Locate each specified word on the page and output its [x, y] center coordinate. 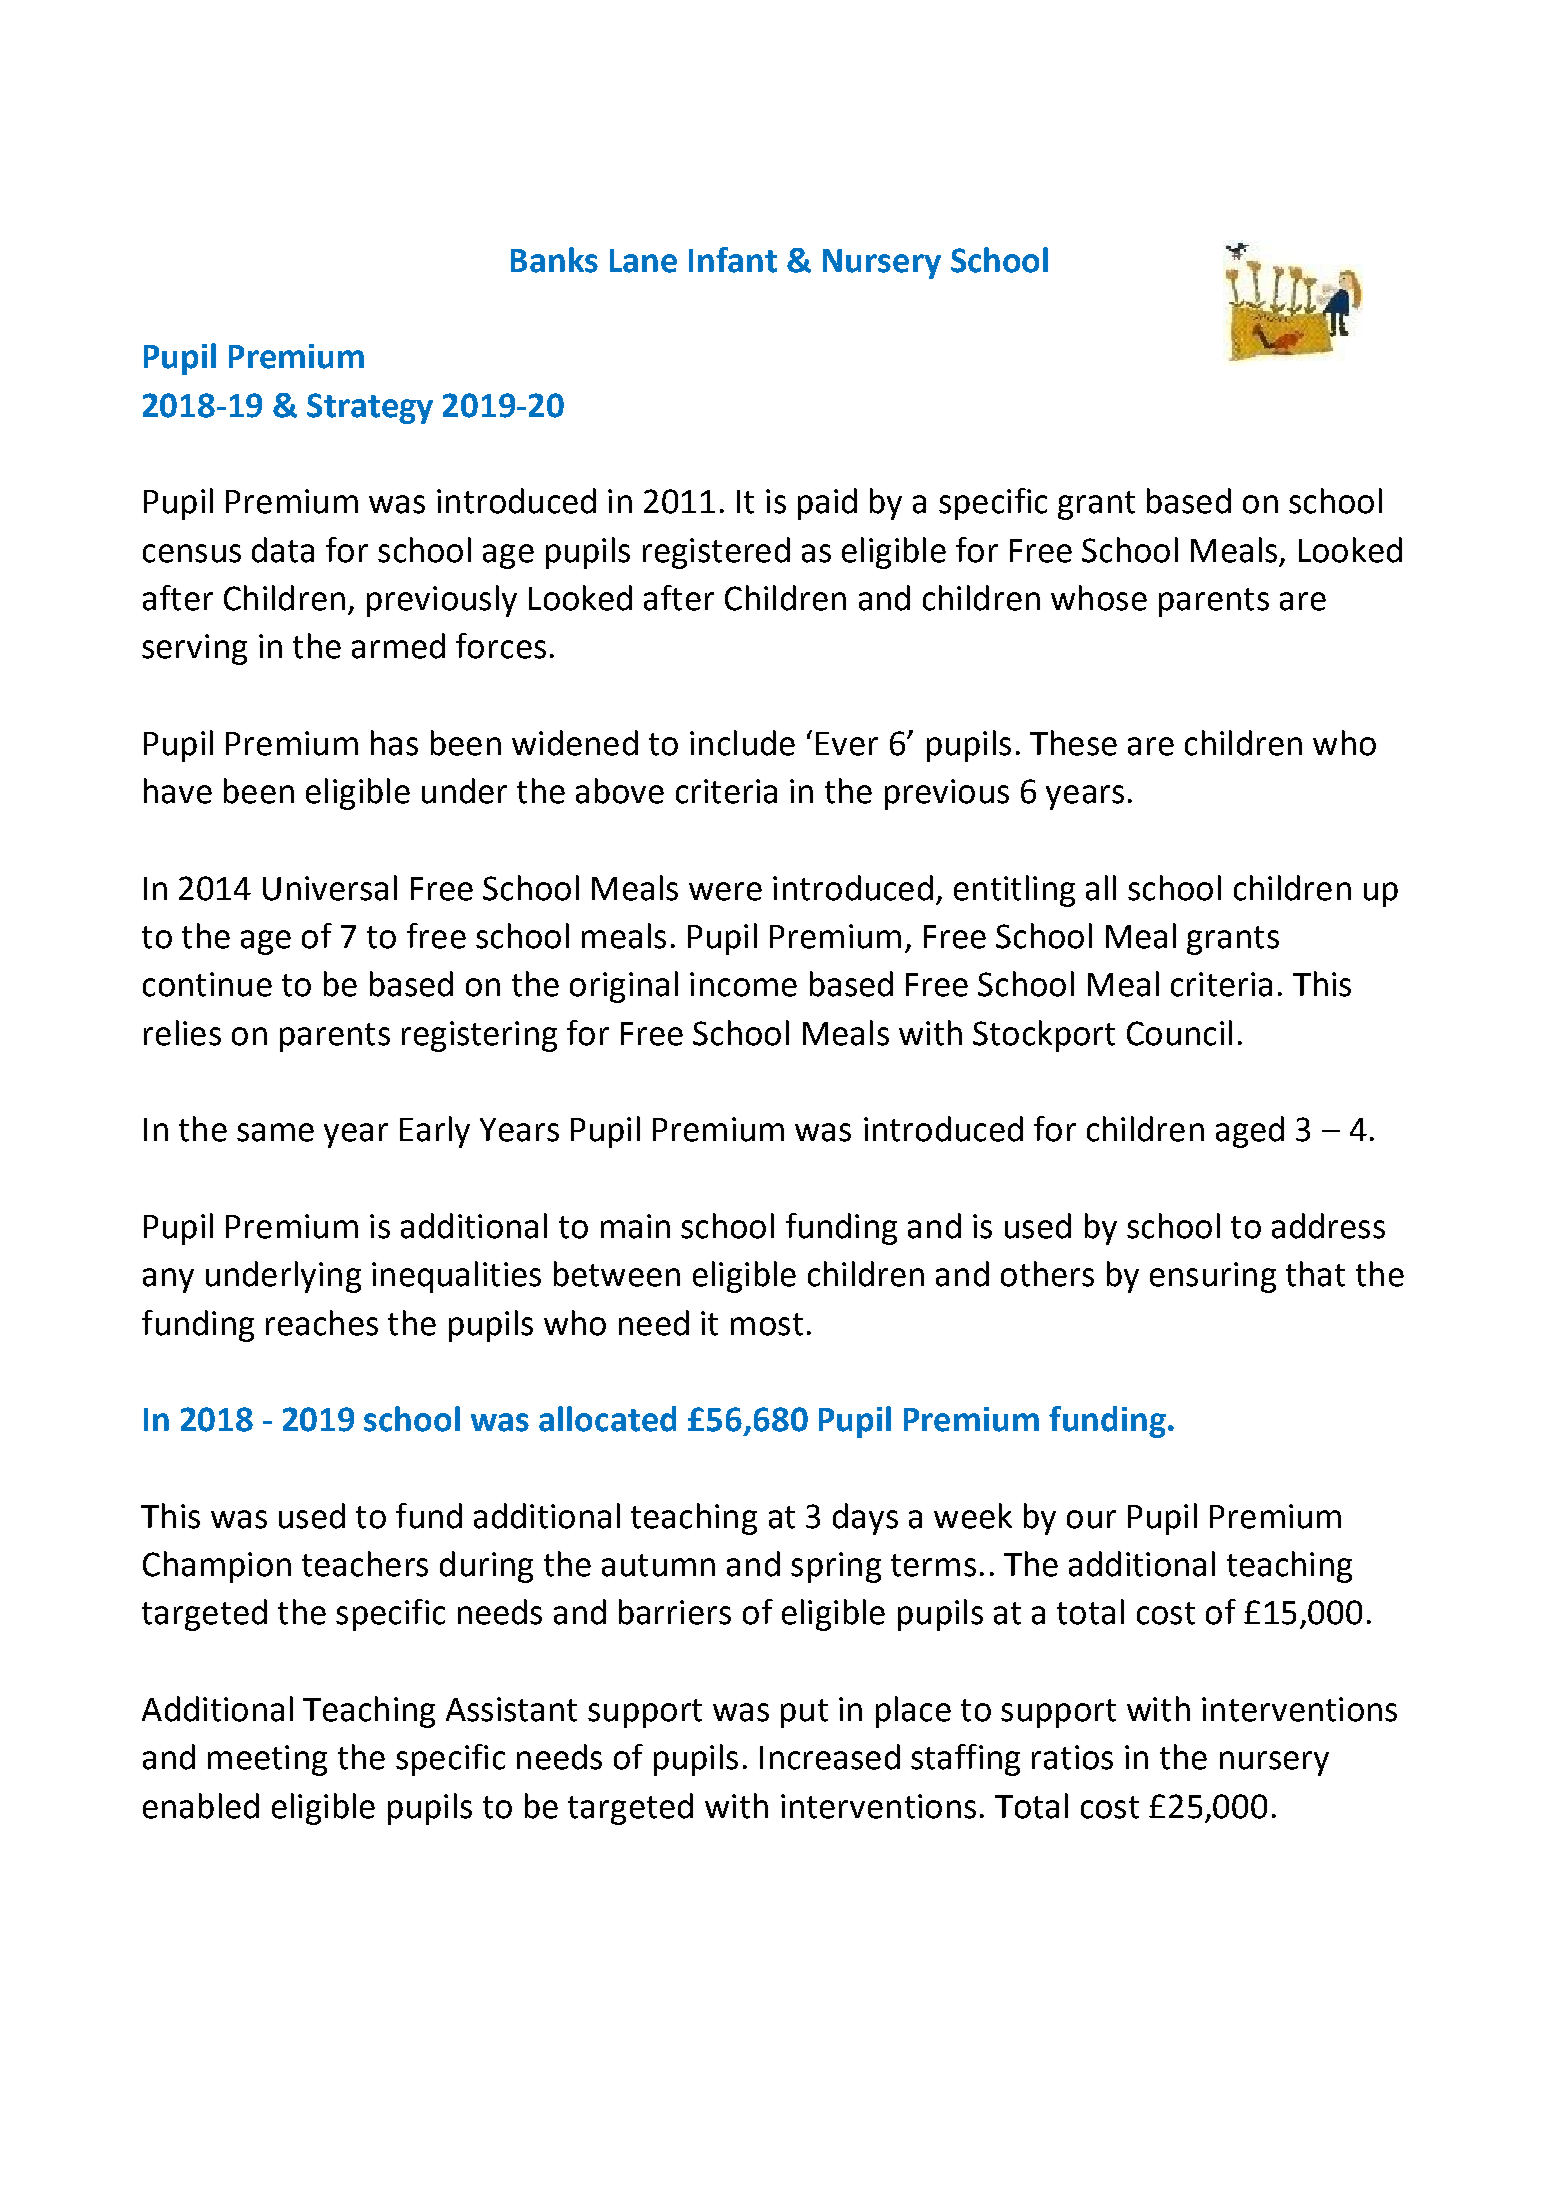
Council [1179, 1033]
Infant [733, 260]
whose [1099, 598]
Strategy [370, 408]
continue [207, 984]
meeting [267, 1760]
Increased [830, 1757]
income [743, 984]
